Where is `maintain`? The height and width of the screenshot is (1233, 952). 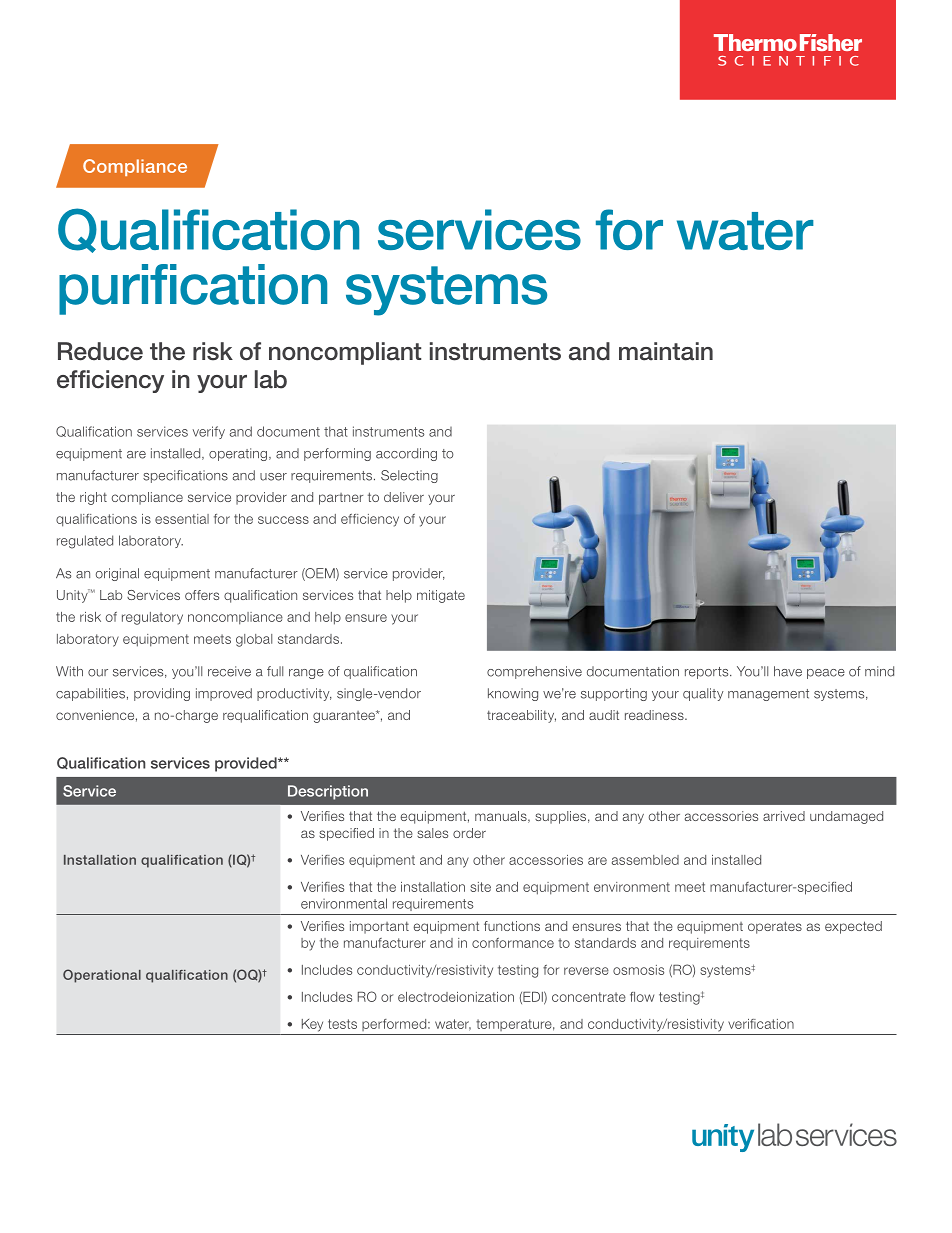
maintain is located at coordinates (666, 351).
